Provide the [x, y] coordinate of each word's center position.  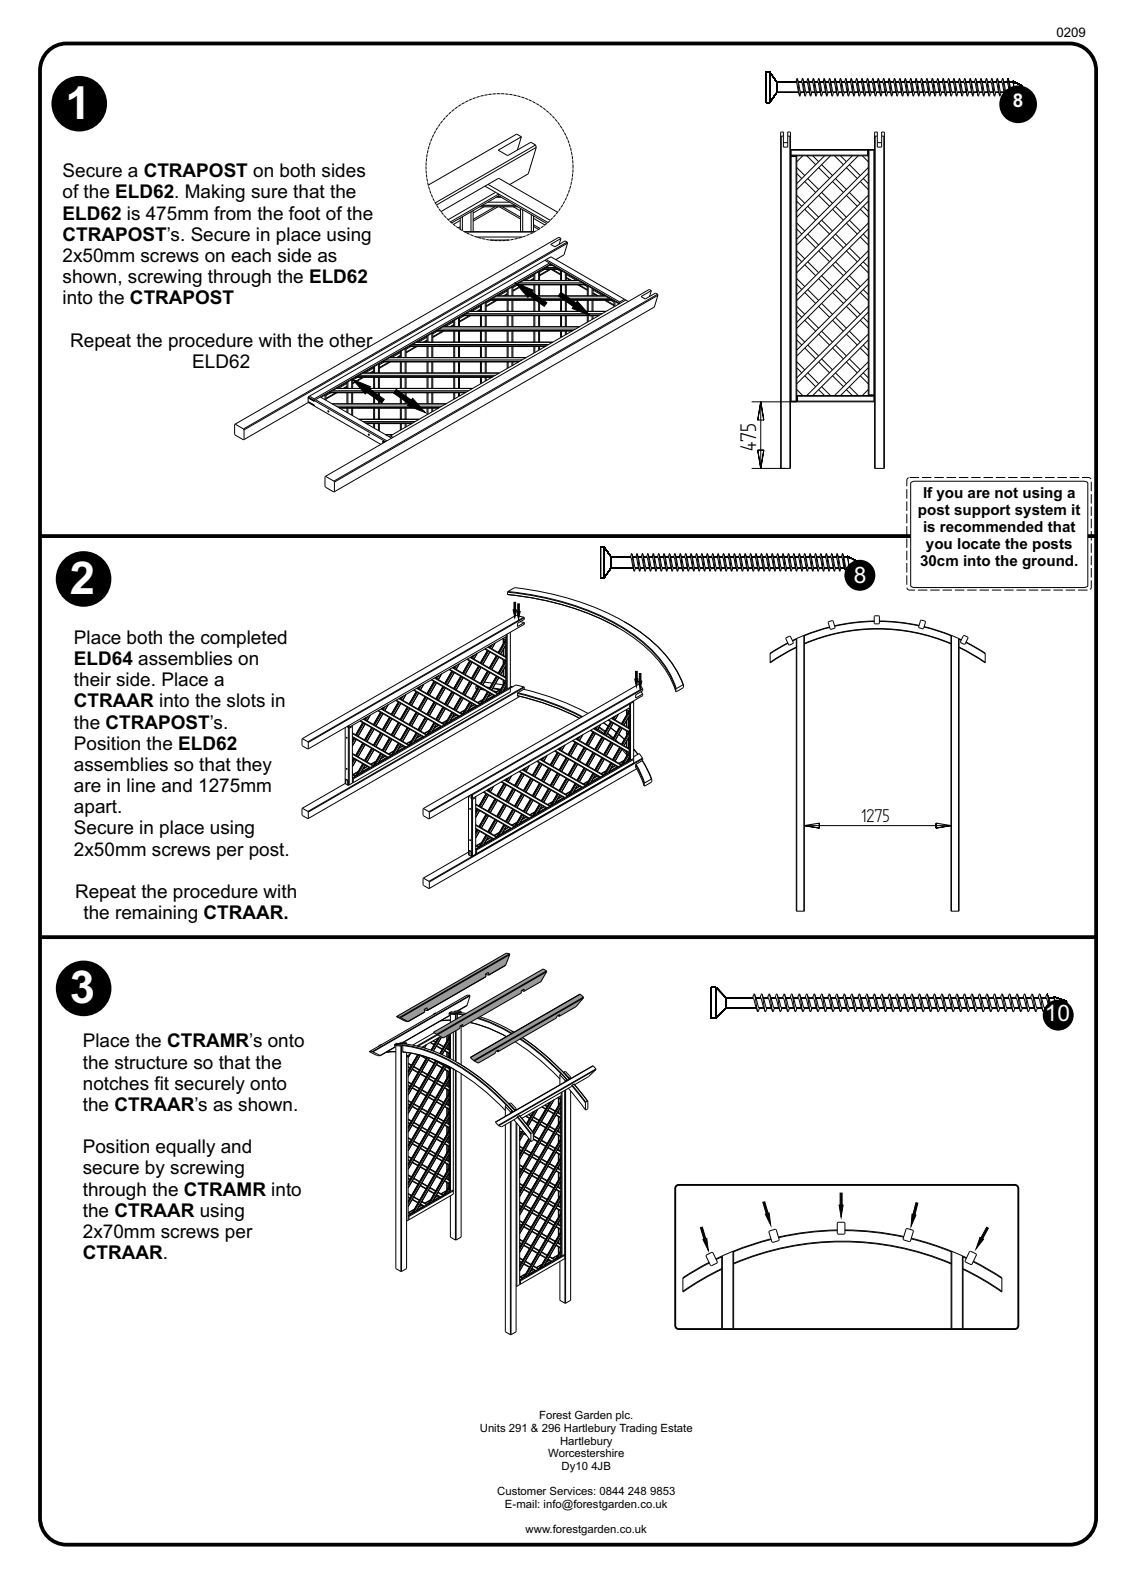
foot [304, 213]
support [982, 511]
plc [624, 1416]
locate [979, 543]
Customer [522, 1490]
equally [186, 1148]
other [352, 341]
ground [1049, 562]
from [232, 213]
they [254, 766]
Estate [677, 1428]
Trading [638, 1429]
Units [493, 1428]
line [141, 785]
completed [244, 639]
